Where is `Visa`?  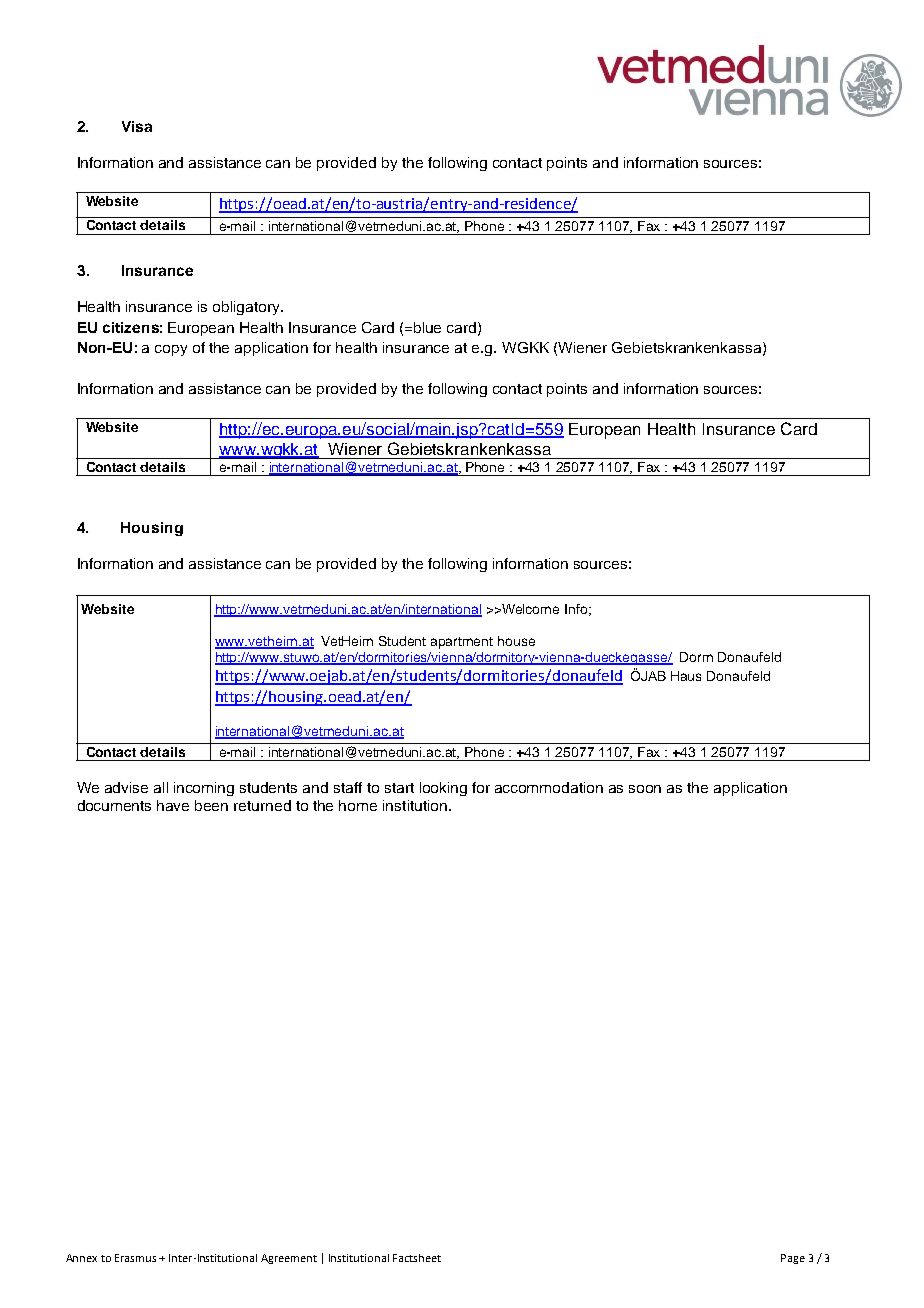
Visa is located at coordinates (137, 126).
